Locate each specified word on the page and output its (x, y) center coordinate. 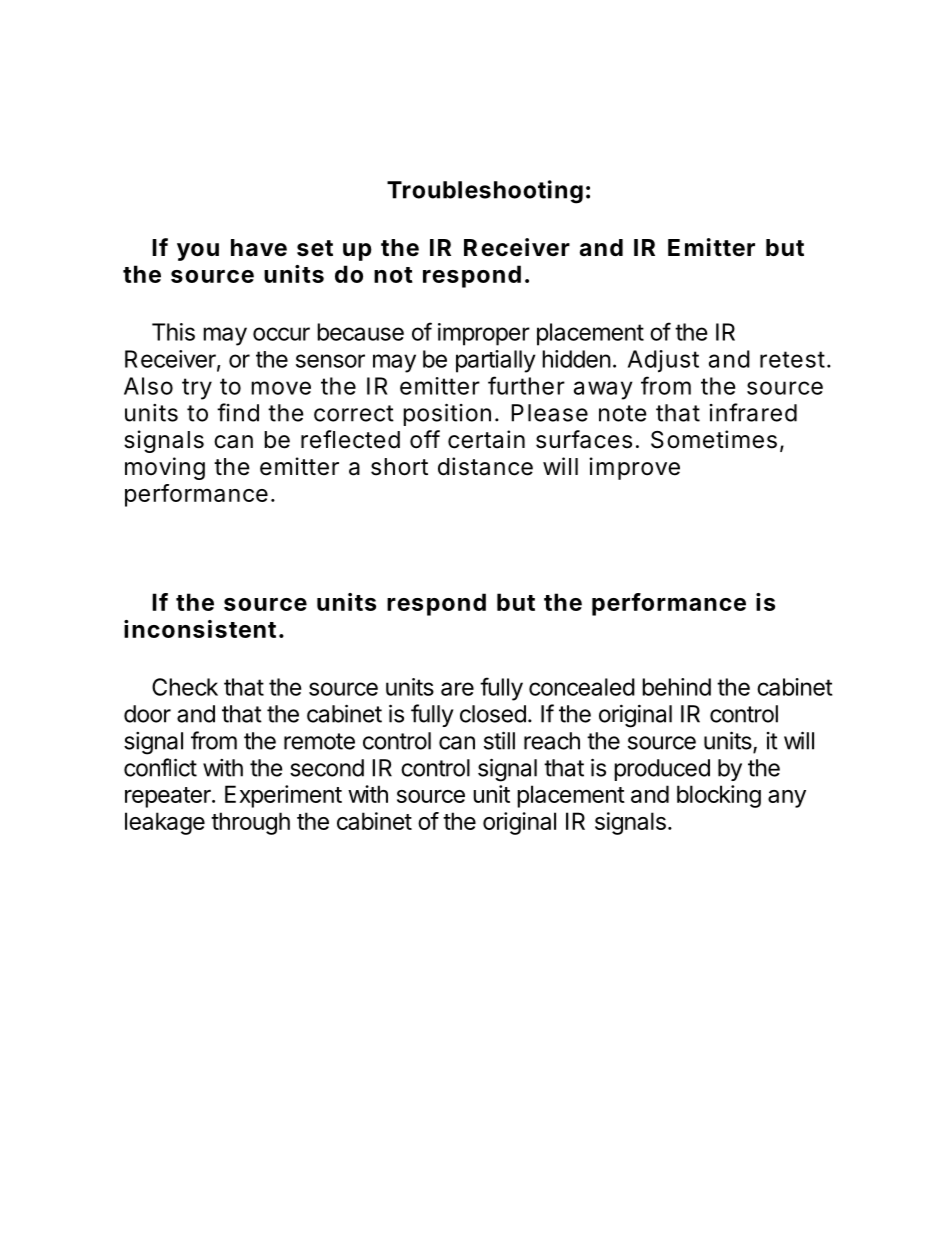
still (499, 740)
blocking (719, 796)
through (250, 823)
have (259, 248)
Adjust (663, 361)
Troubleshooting (485, 192)
